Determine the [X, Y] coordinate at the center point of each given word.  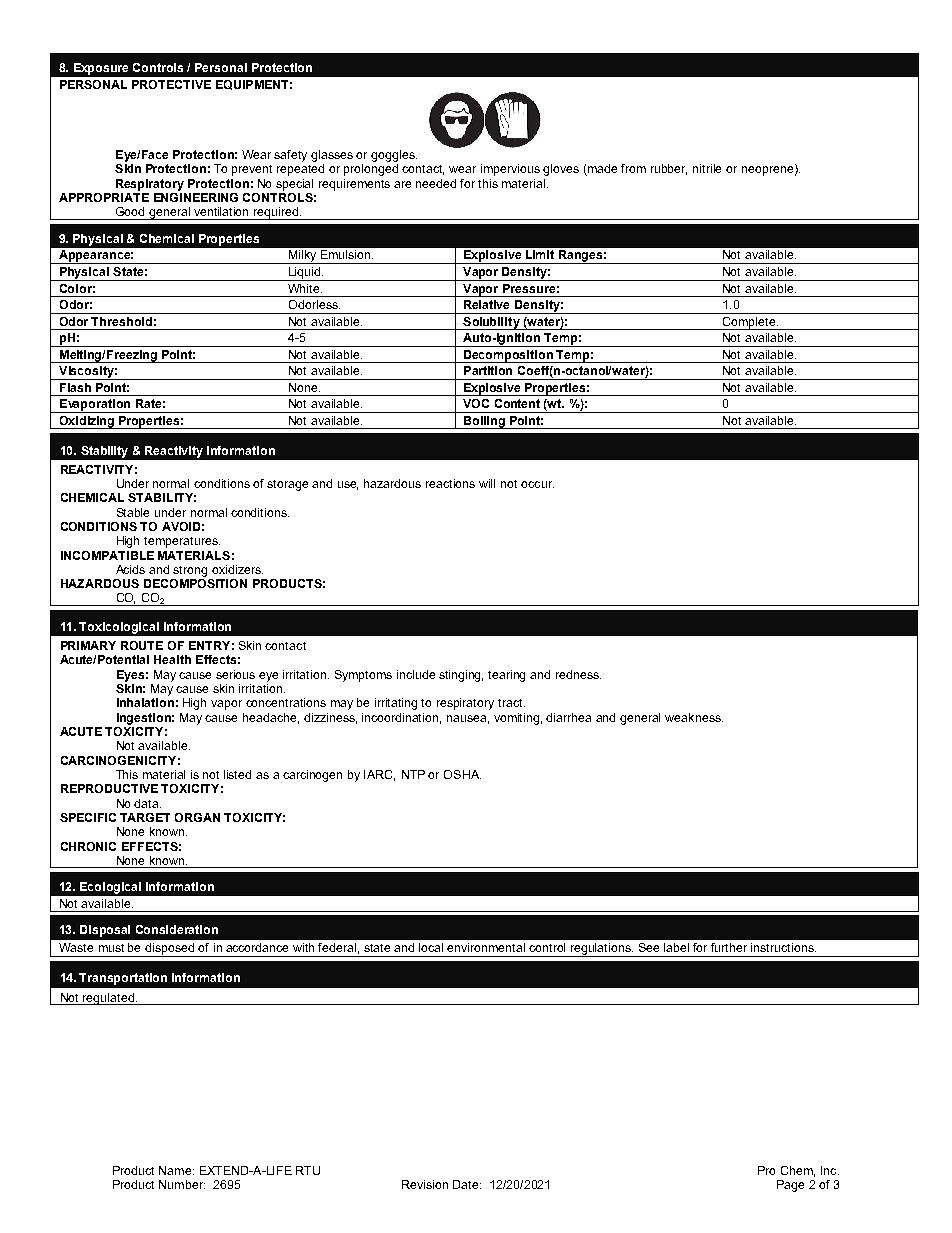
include [416, 674]
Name [176, 1170]
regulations [601, 950]
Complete [749, 323]
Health [172, 659]
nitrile [707, 168]
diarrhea [568, 717]
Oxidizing [87, 422]
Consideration [177, 929]
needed [436, 183]
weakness [694, 717]
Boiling [484, 422]
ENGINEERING [196, 196]
